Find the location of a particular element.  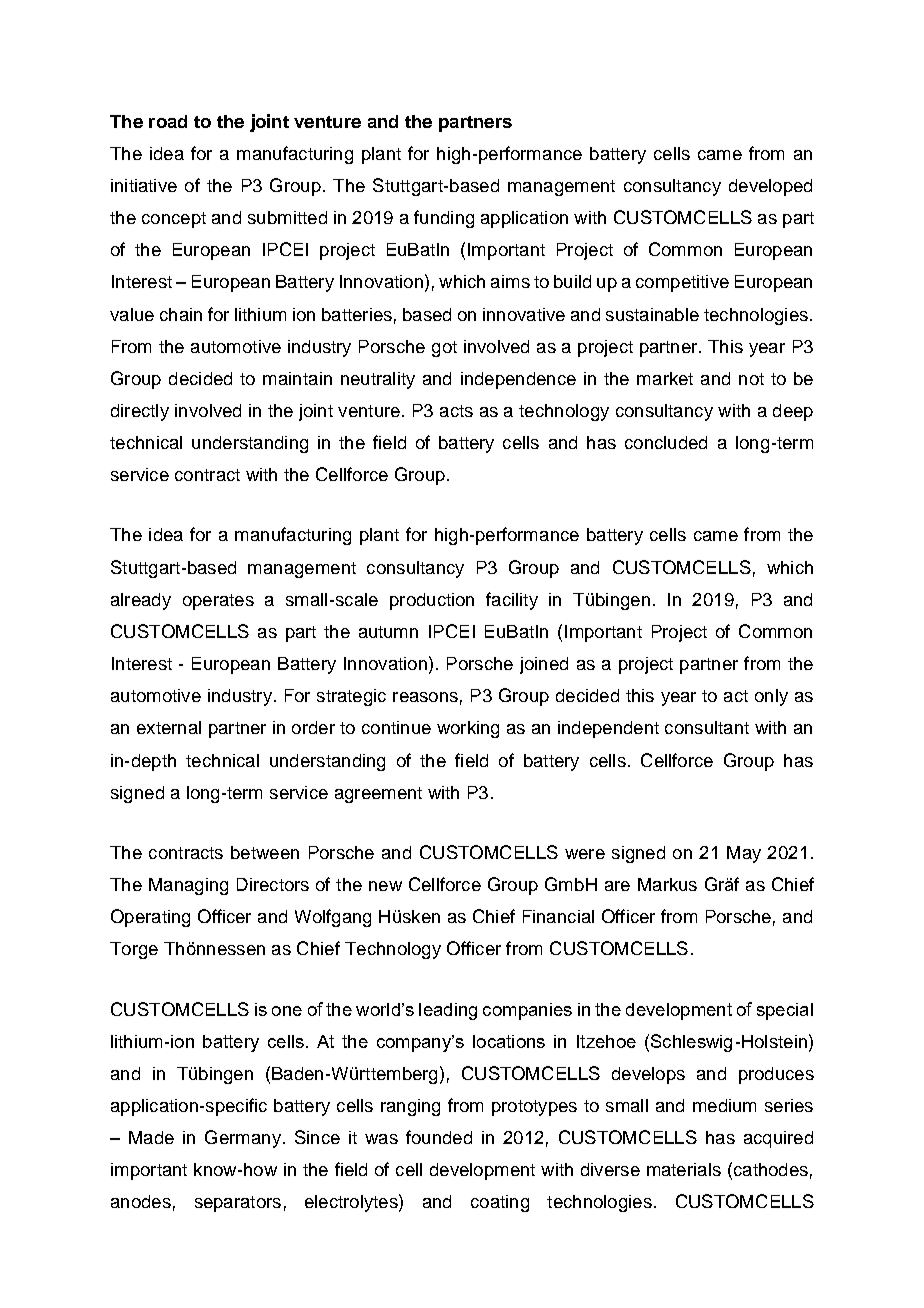

reasons is located at coordinates (425, 697).
